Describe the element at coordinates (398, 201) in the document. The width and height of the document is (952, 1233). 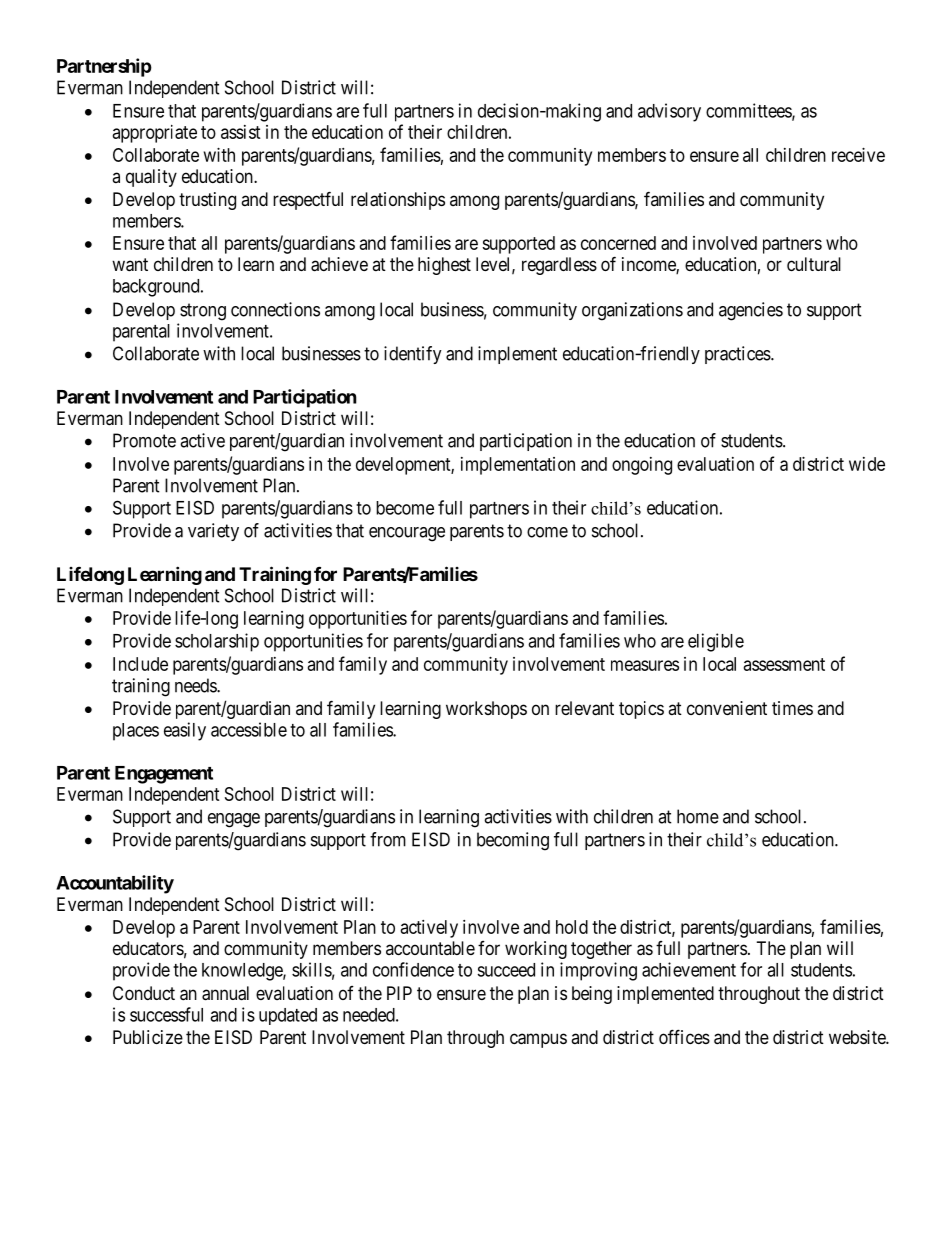
I see `relationships` at that location.
